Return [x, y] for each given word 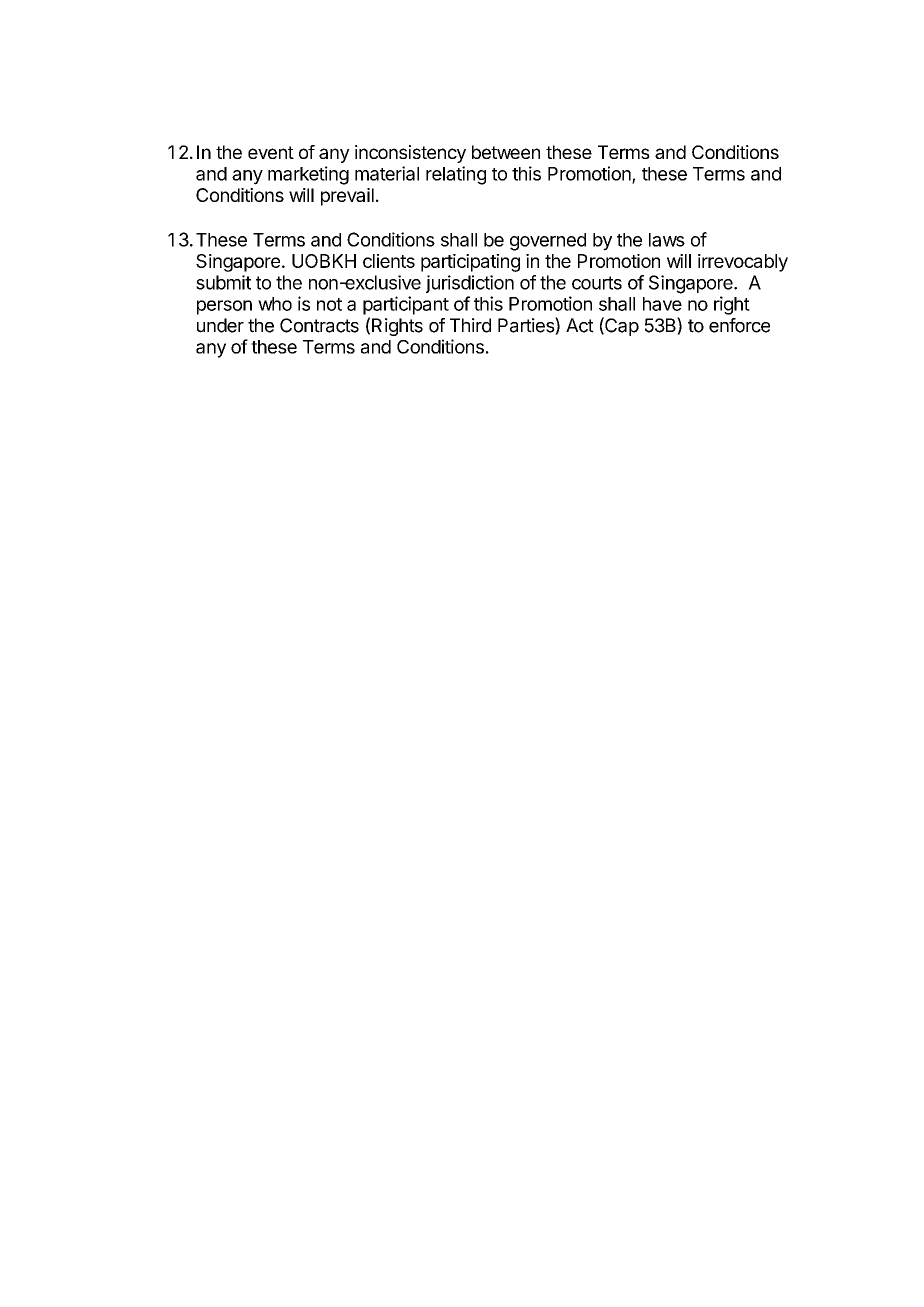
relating [456, 175]
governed [548, 242]
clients [389, 261]
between [506, 152]
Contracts [319, 325]
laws [667, 240]
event [271, 152]
